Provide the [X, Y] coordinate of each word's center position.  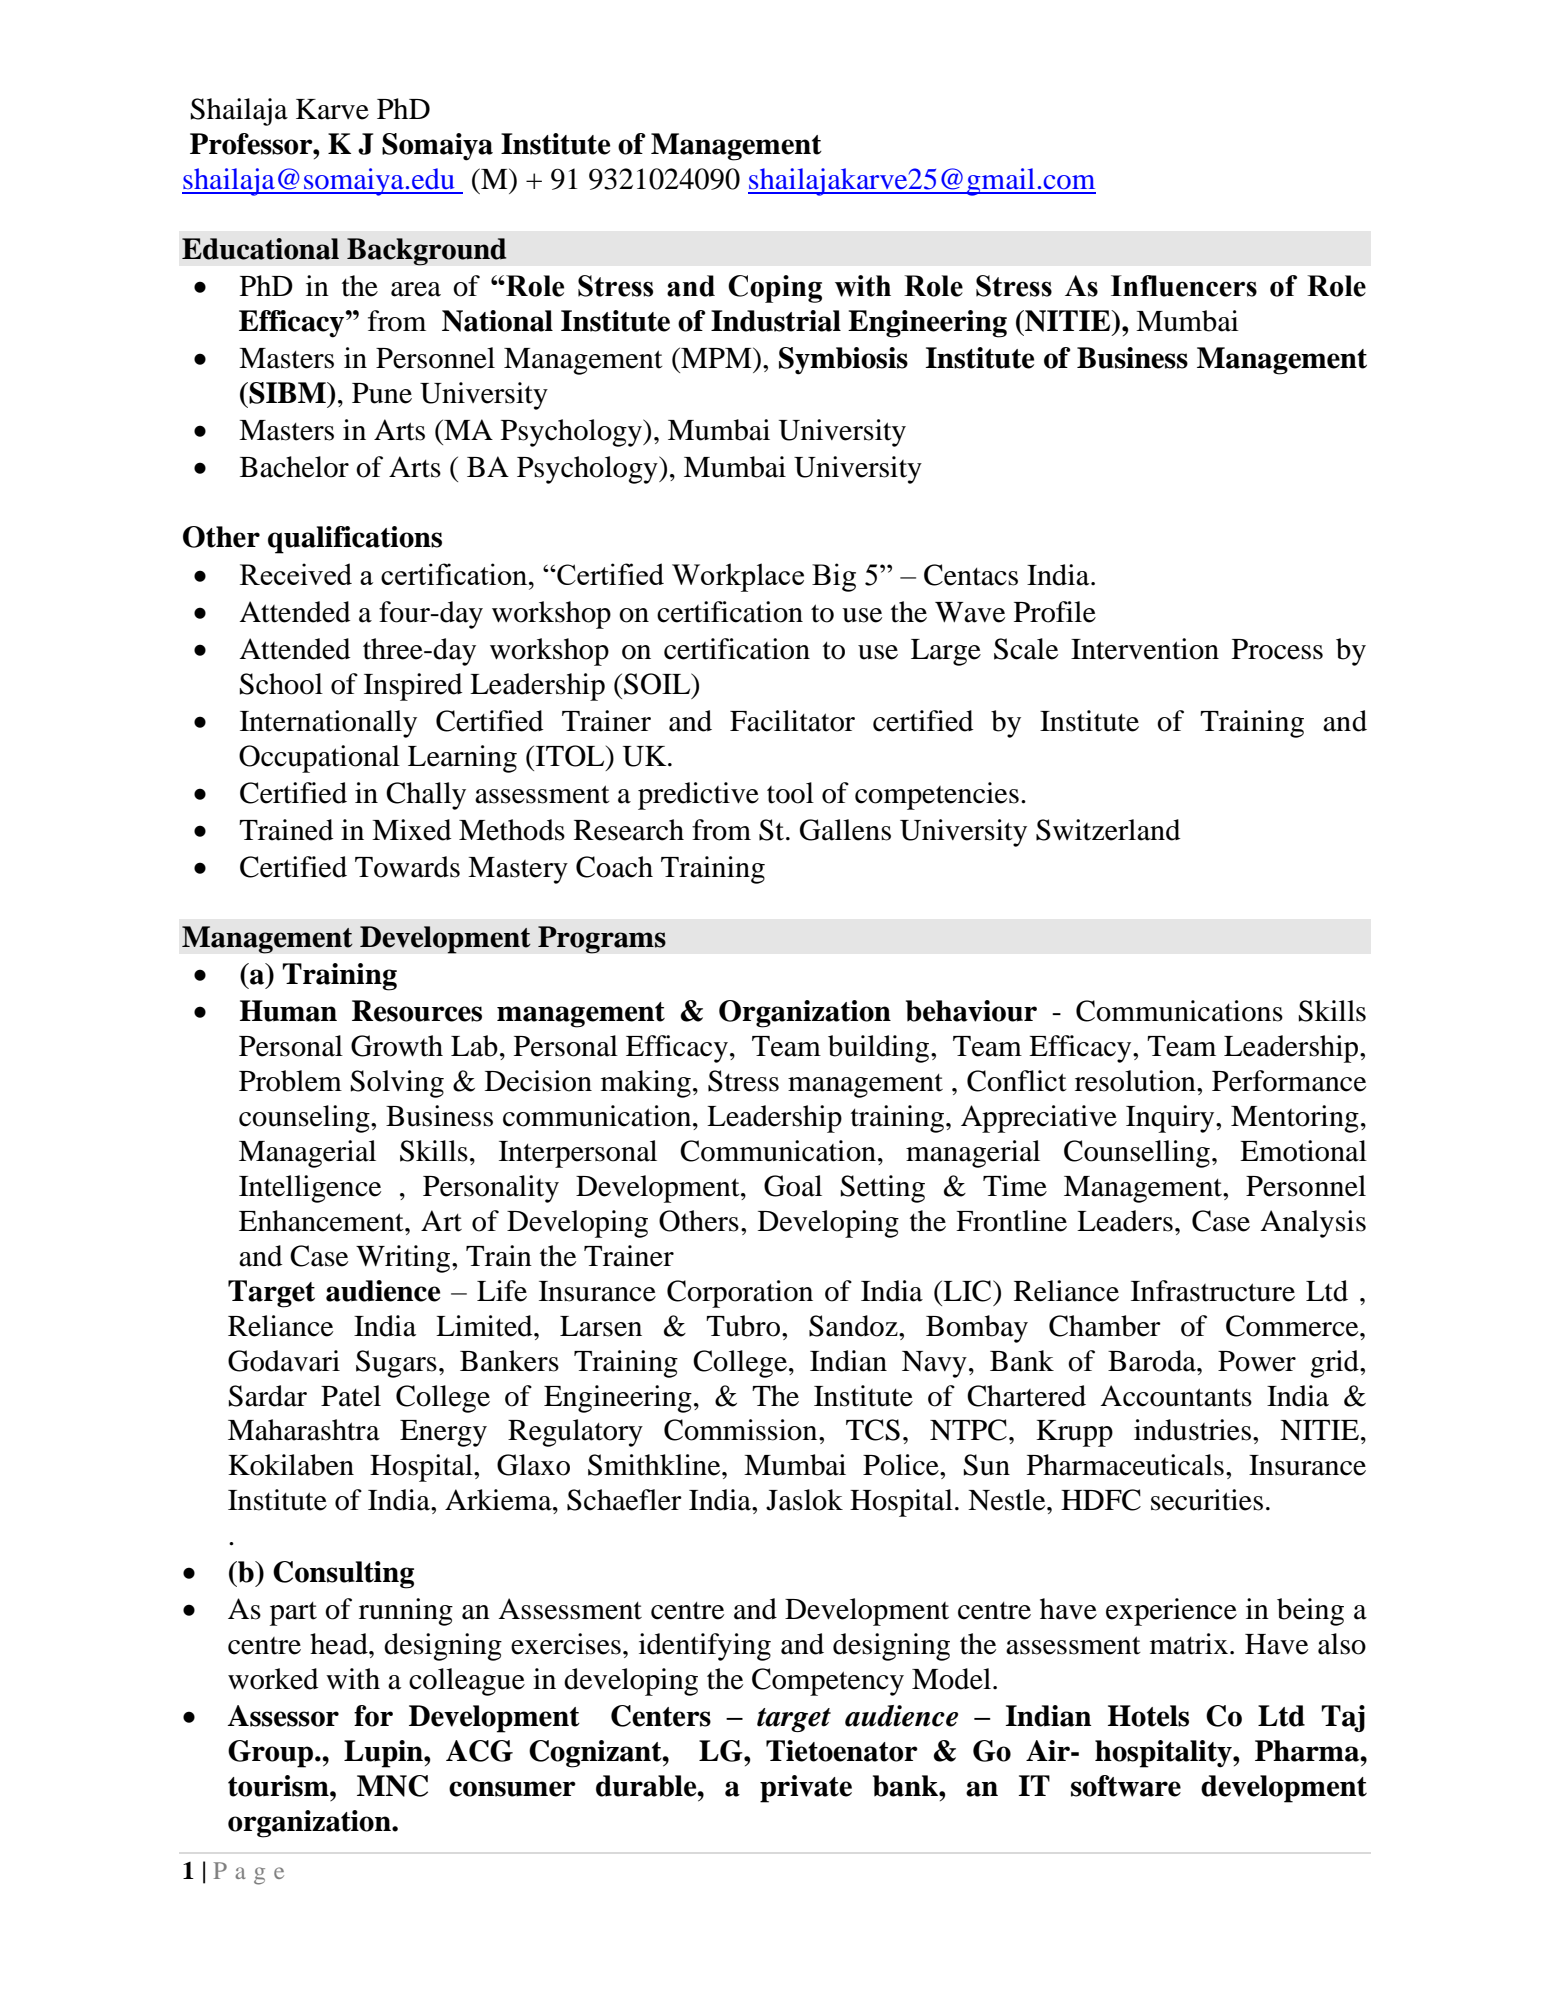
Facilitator [792, 721]
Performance [1289, 1081]
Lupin [384, 1754]
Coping [775, 289]
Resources [417, 1011]
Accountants [1176, 1396]
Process [1277, 649]
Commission [742, 1430]
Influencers [1184, 286]
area [416, 289]
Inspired [413, 687]
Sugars [396, 1364]
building [880, 1049]
